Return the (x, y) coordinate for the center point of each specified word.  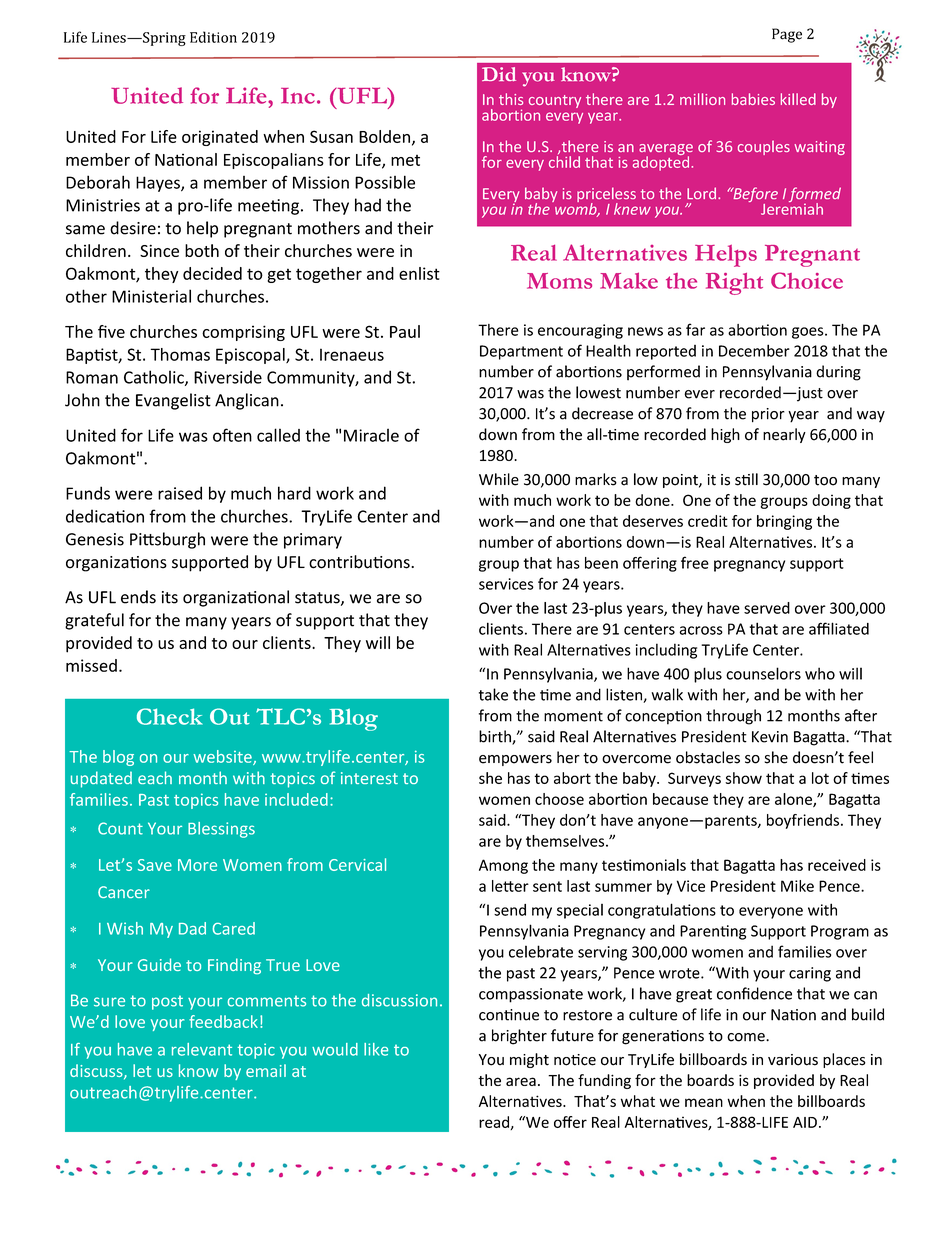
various (793, 1060)
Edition (213, 37)
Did (499, 74)
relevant (202, 1049)
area (521, 1081)
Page (787, 35)
